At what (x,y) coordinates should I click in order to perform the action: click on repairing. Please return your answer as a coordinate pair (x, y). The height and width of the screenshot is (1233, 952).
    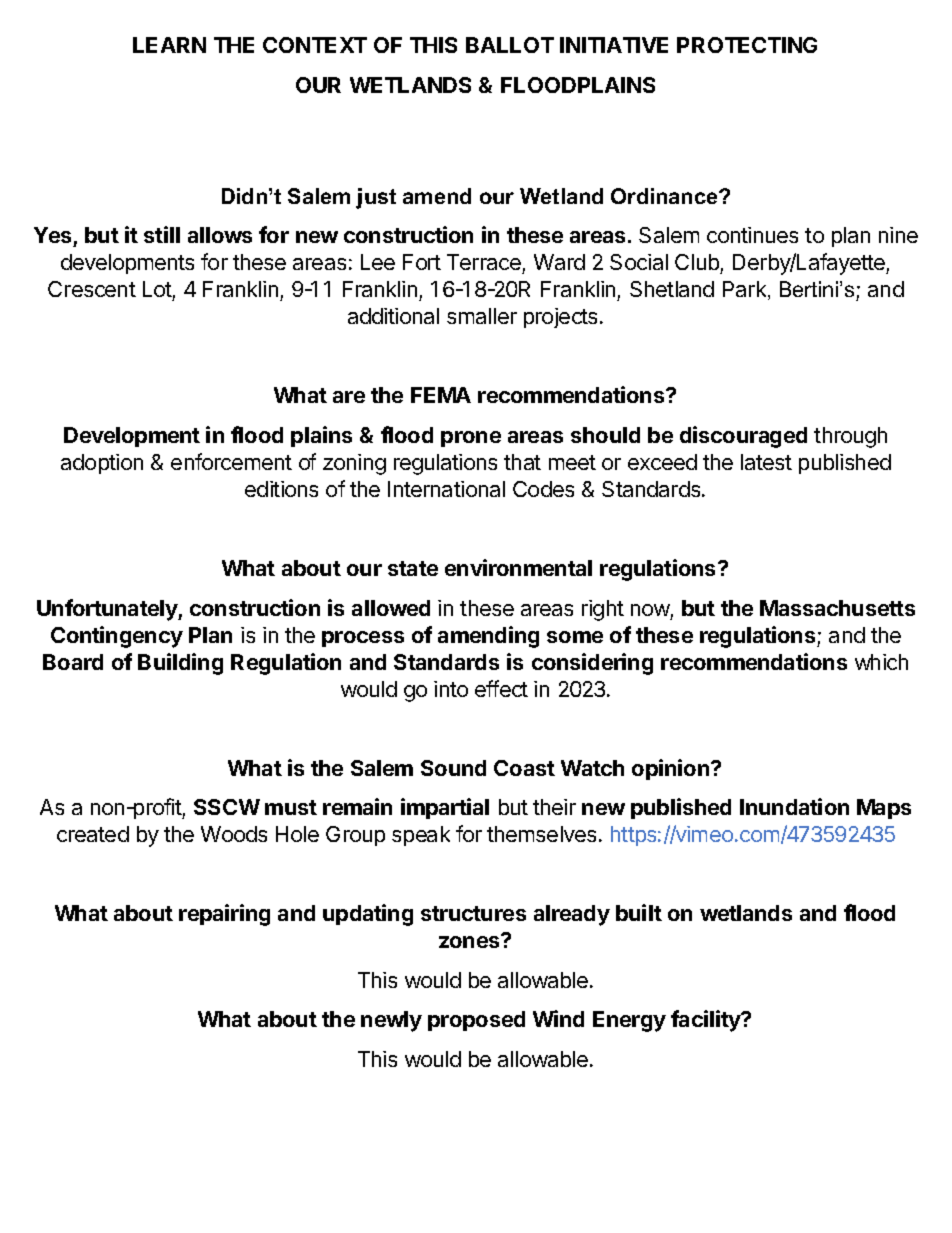
    Looking at the image, I should click on (224, 915).
